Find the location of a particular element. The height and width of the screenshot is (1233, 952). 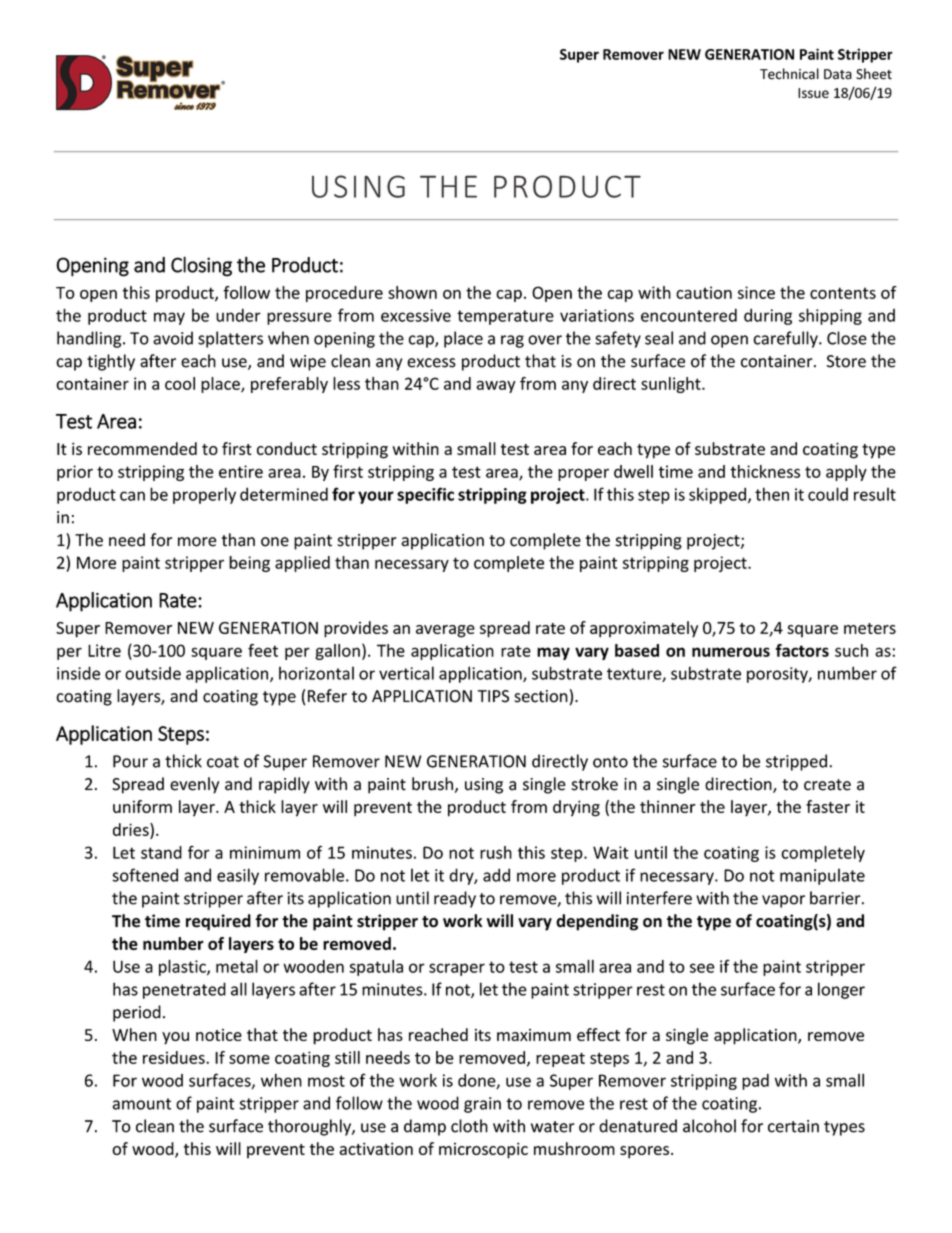

Litre is located at coordinates (104, 650).
